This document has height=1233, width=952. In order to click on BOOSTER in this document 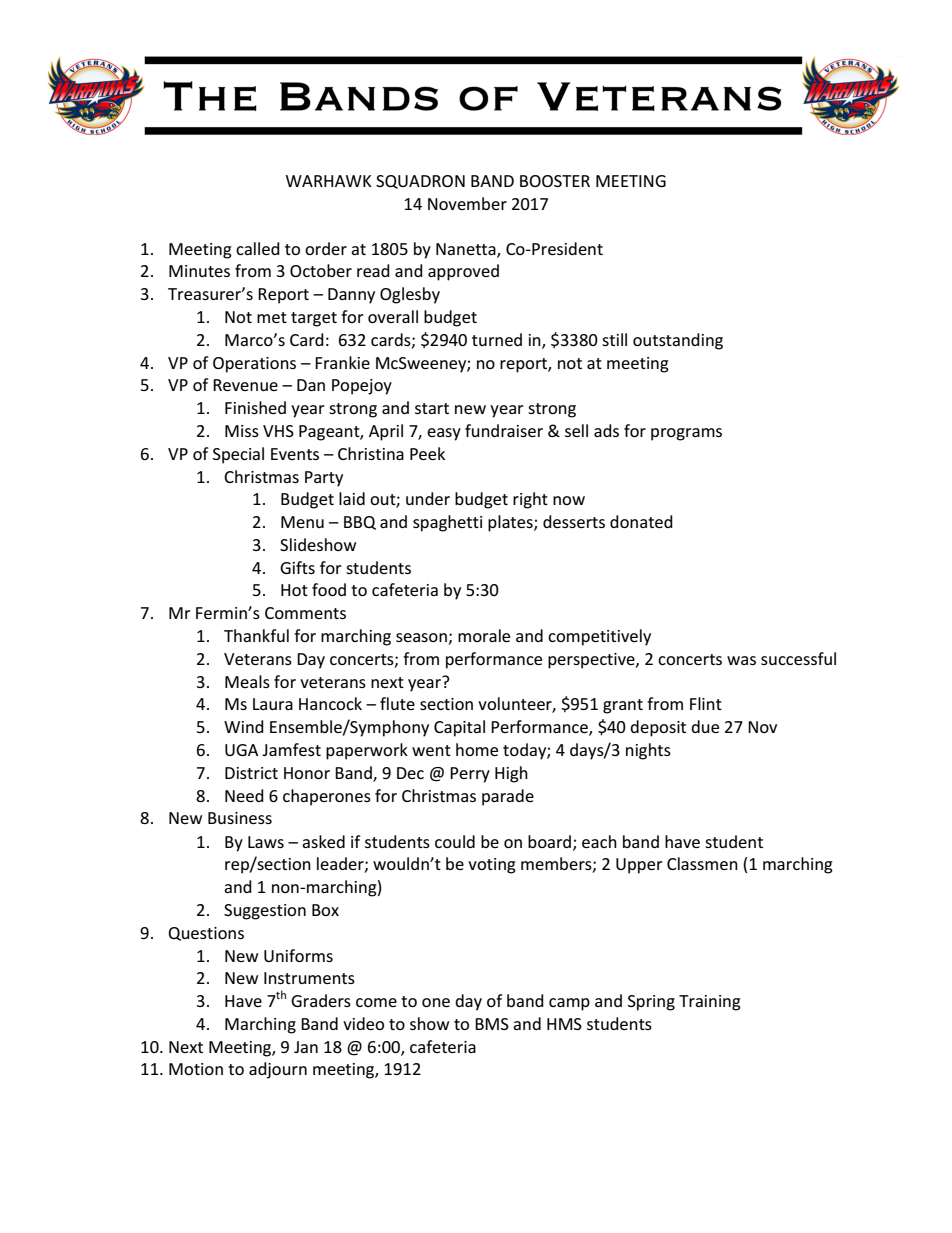, I will do `click(555, 181)`.
